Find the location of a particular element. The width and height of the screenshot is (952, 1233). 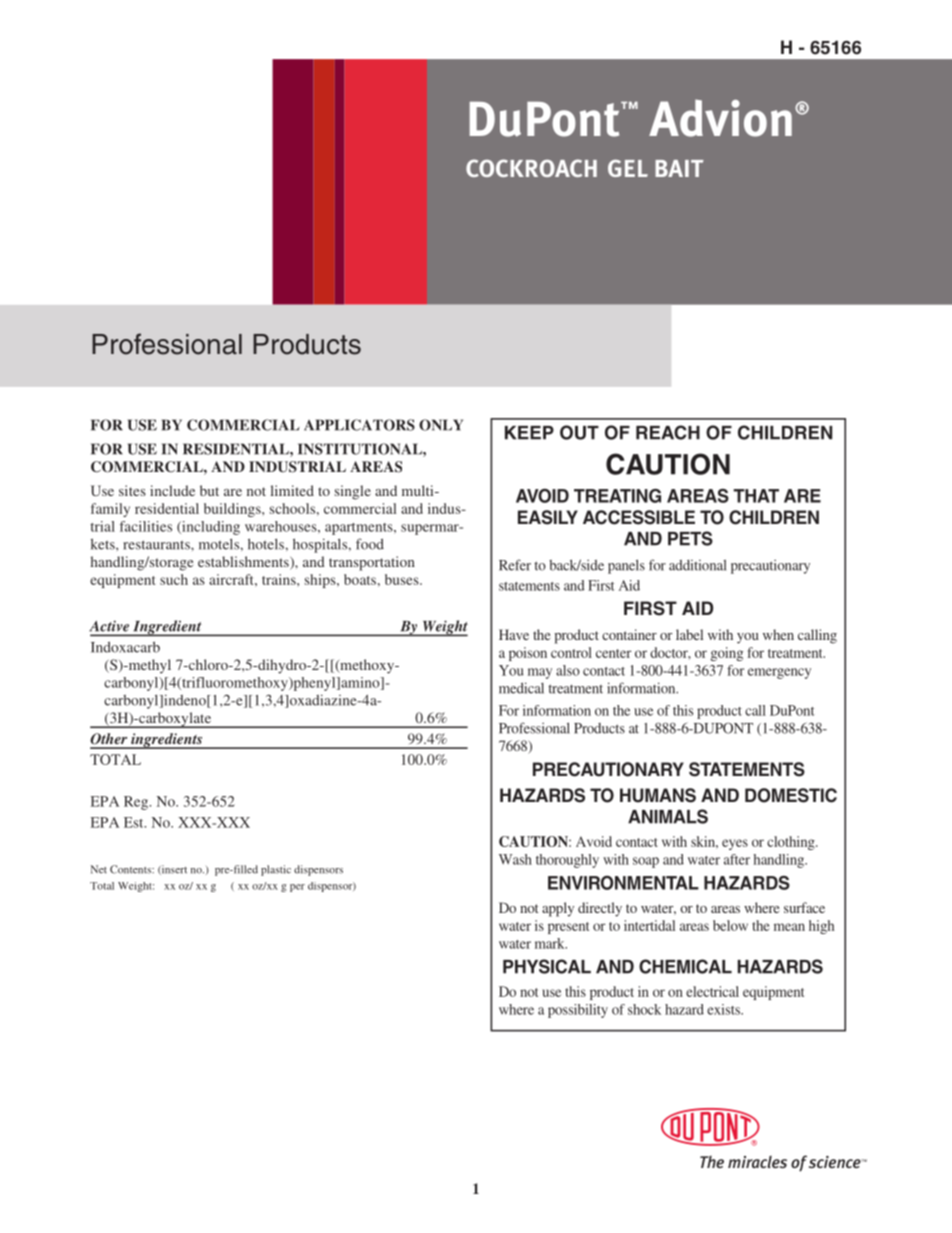

such is located at coordinates (174, 579).
